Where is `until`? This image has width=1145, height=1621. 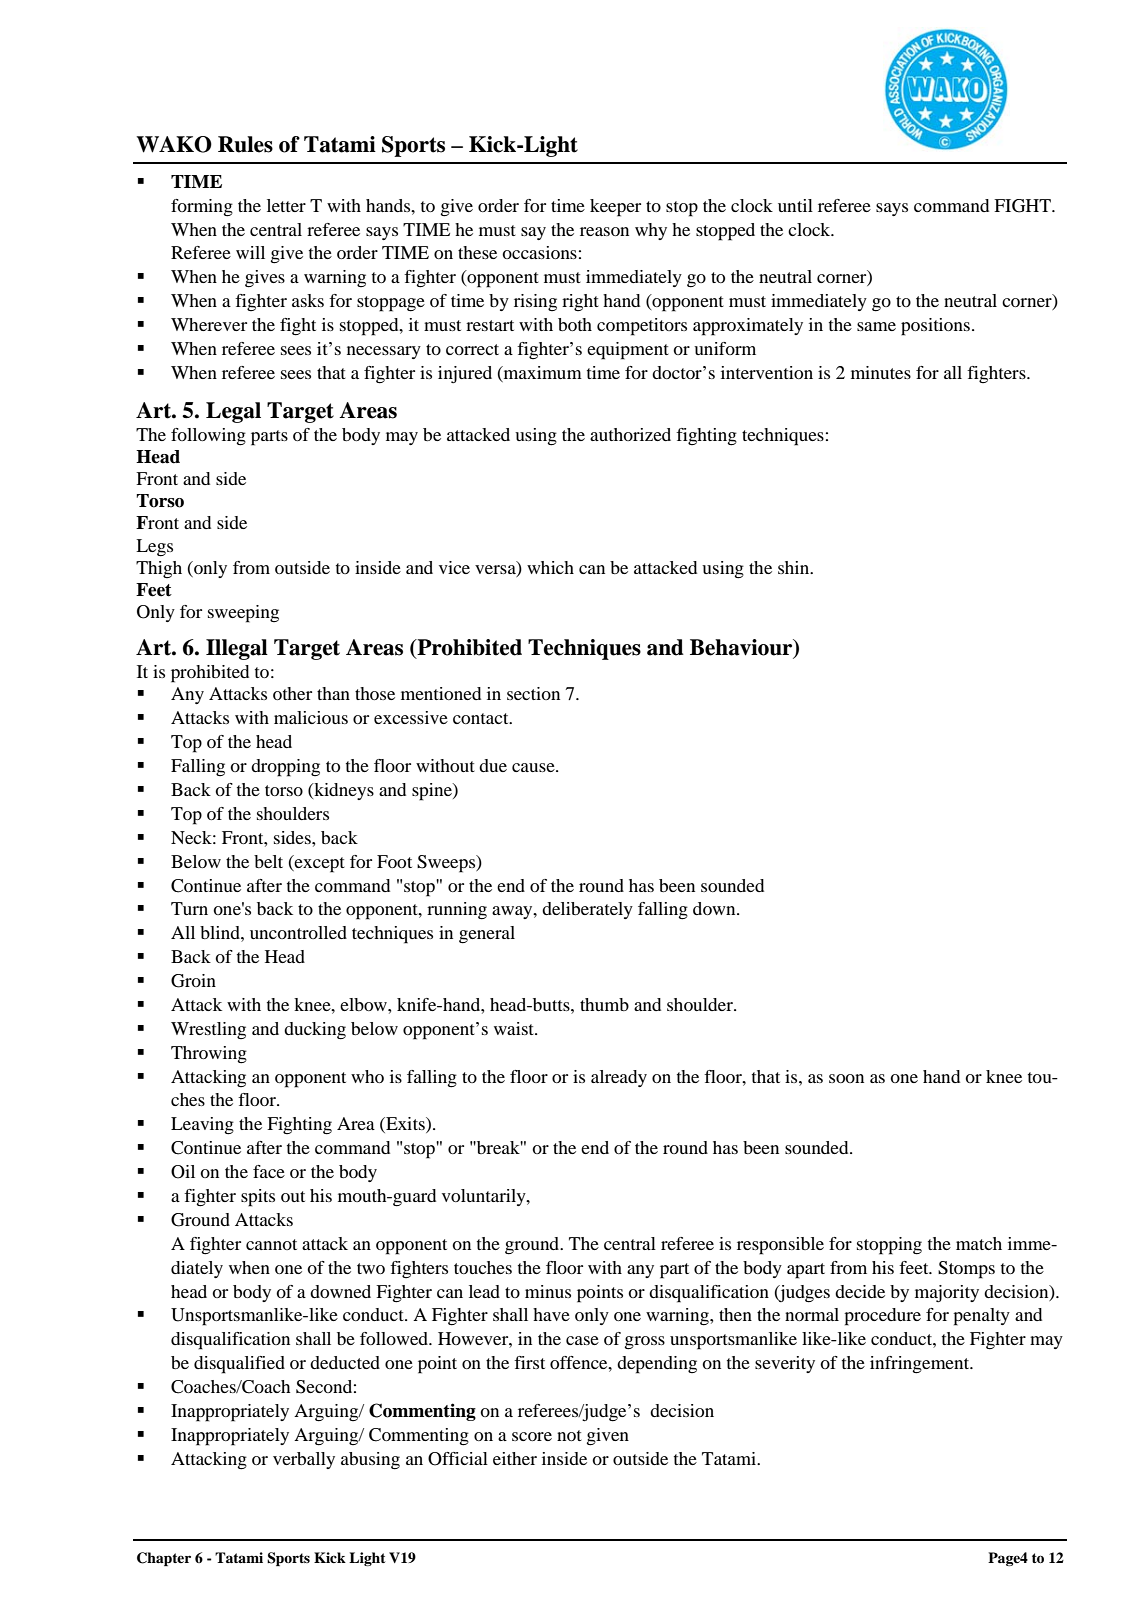
until is located at coordinates (795, 205).
